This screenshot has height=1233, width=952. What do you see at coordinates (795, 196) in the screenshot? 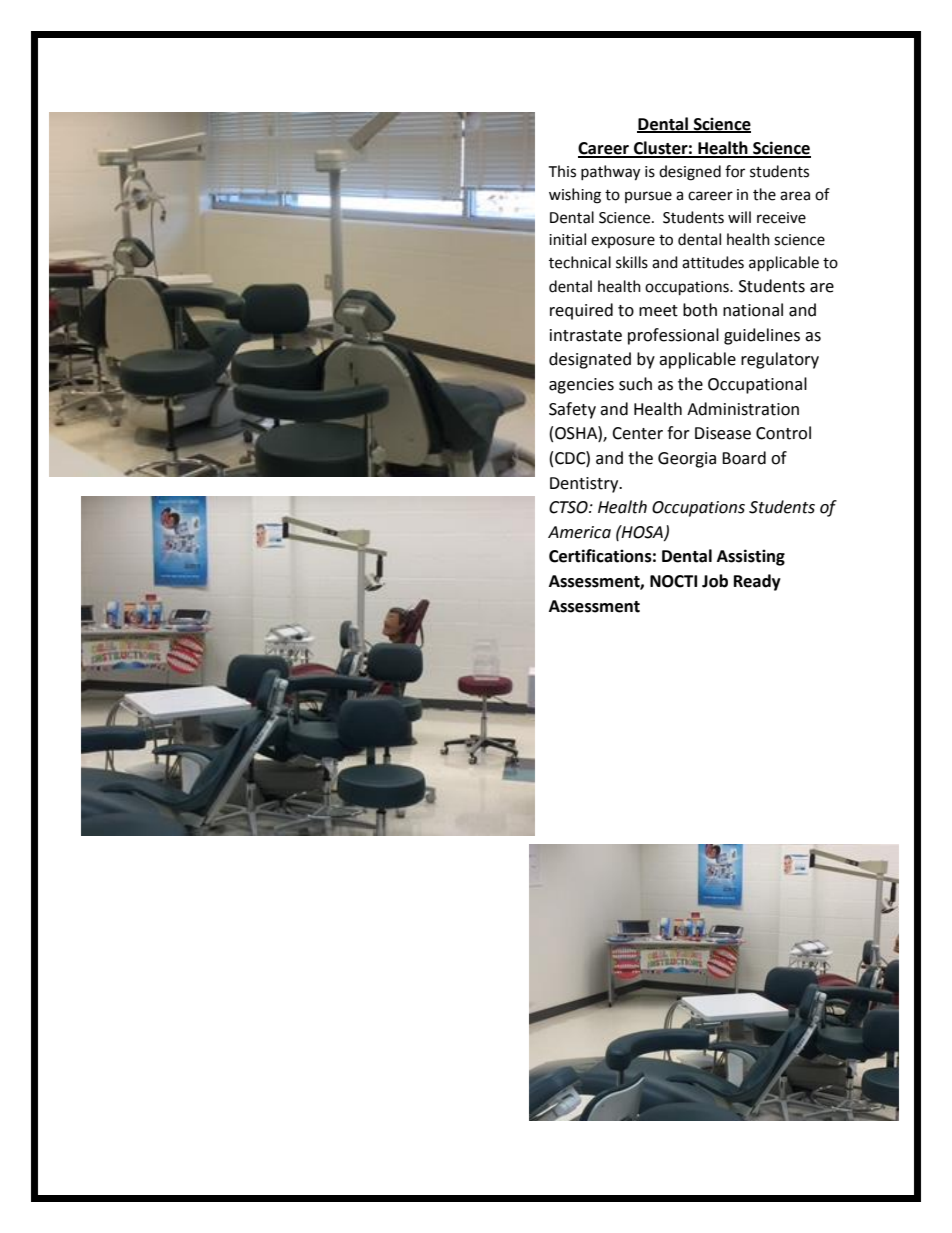
I see `area` at bounding box center [795, 196].
